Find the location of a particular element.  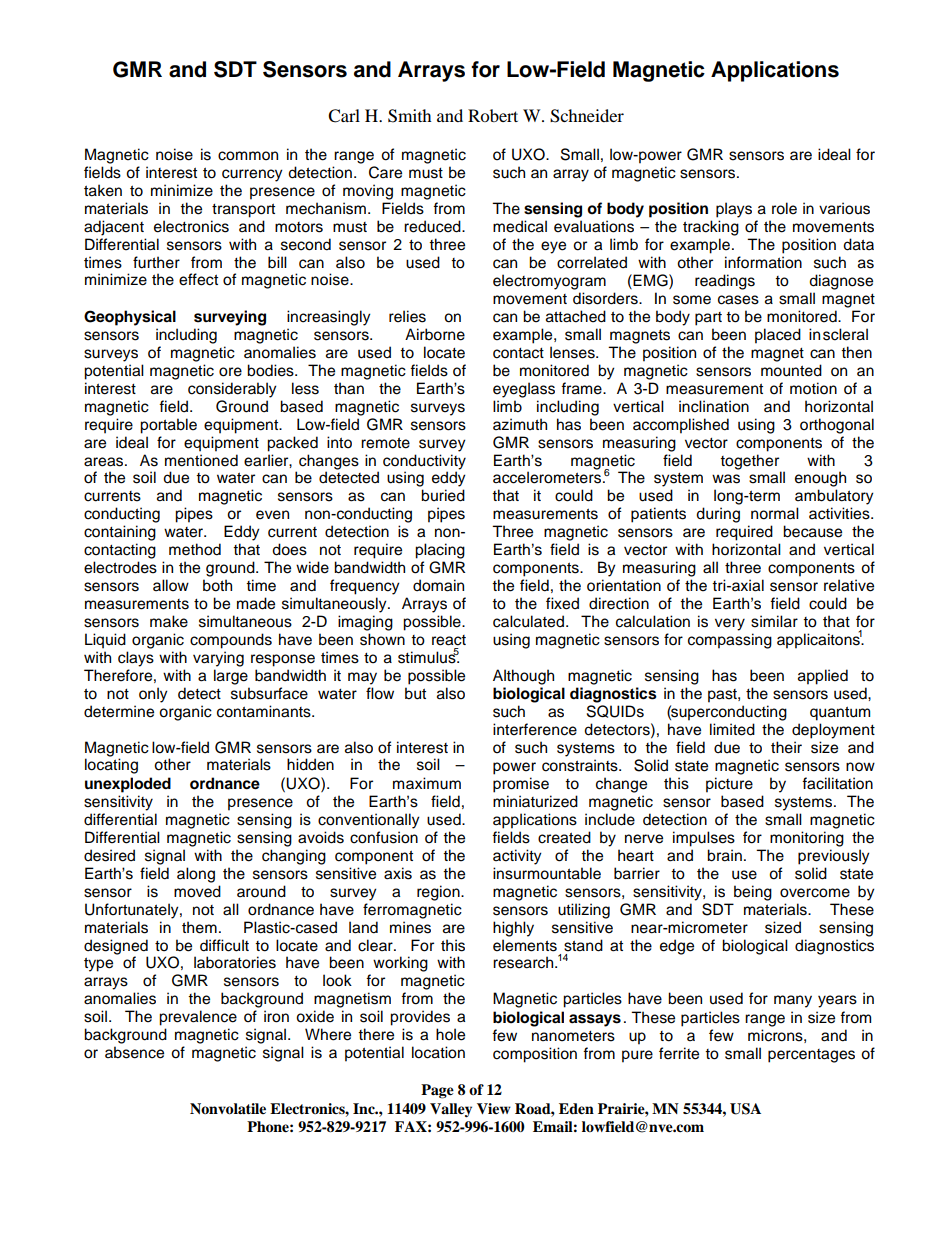

USA is located at coordinates (745, 1109).
